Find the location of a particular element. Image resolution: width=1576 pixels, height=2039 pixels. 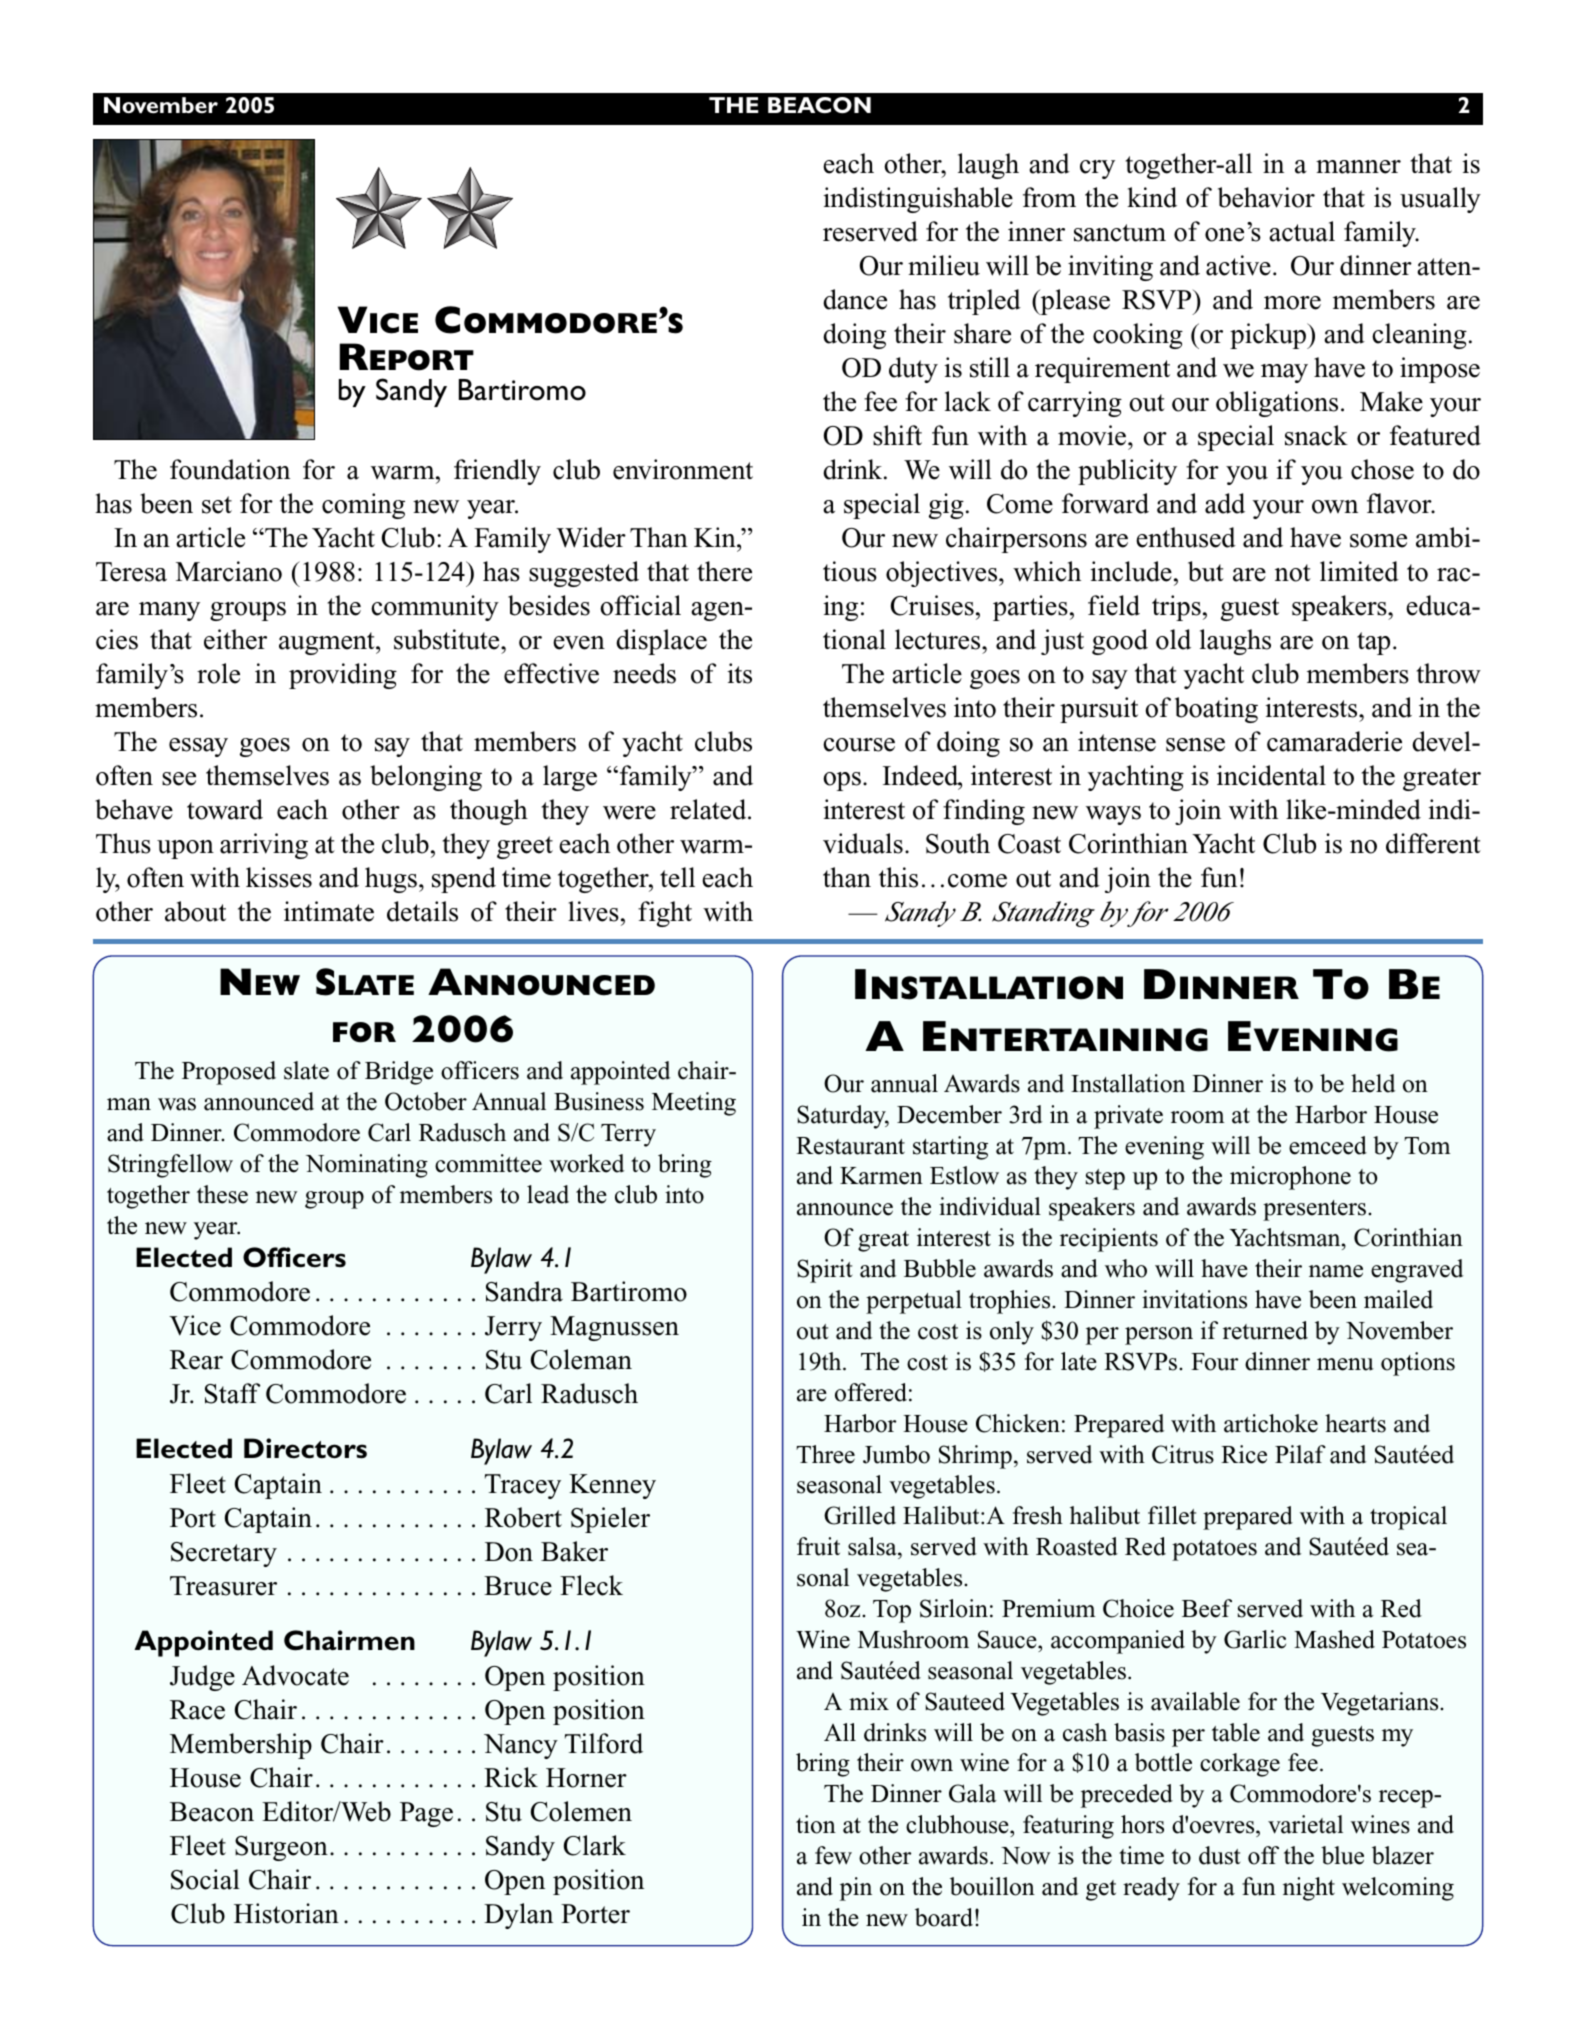

Directors is located at coordinates (305, 1448).
